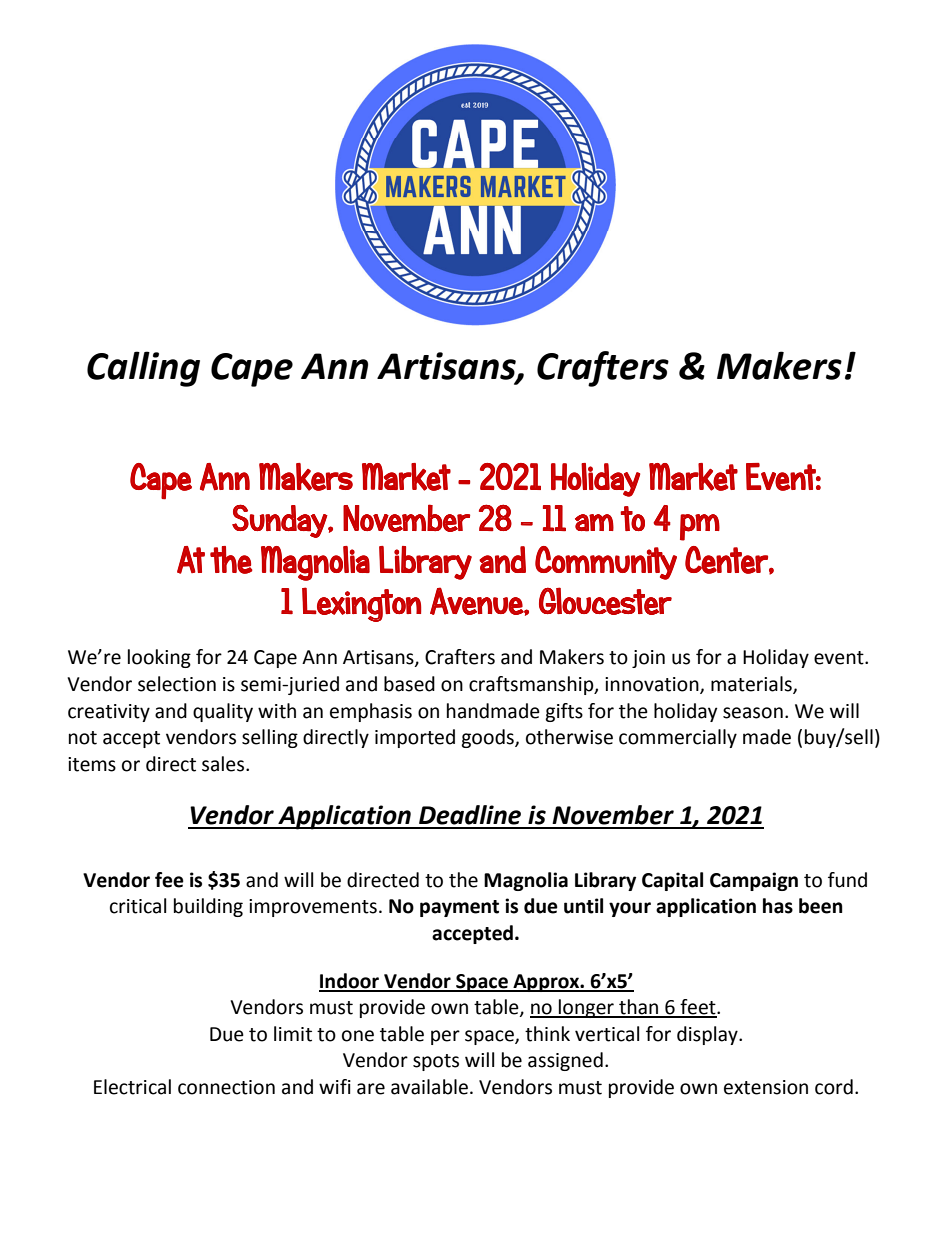  I want to click on payment, so click(459, 908).
